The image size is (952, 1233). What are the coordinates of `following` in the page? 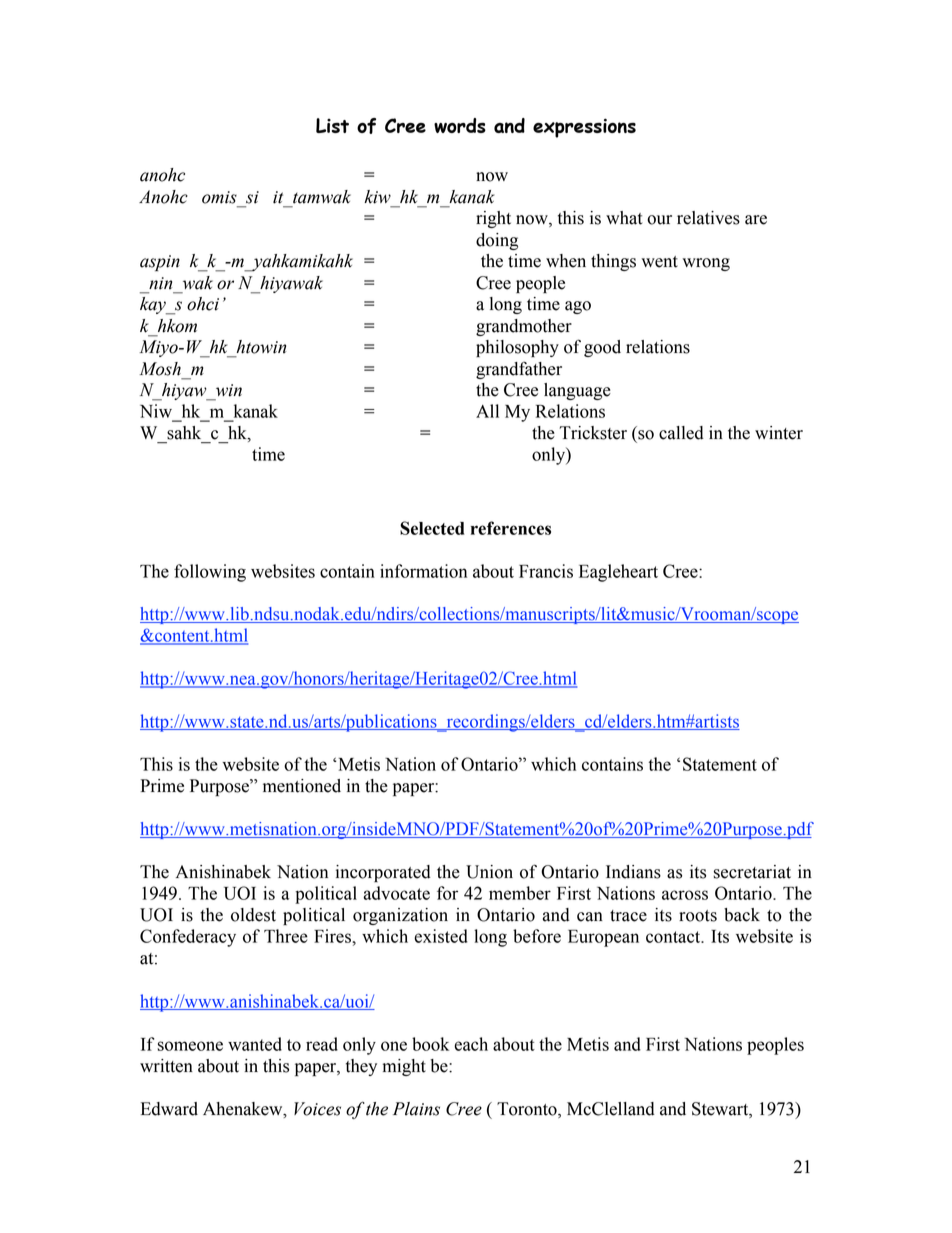 It's located at (210, 573).
